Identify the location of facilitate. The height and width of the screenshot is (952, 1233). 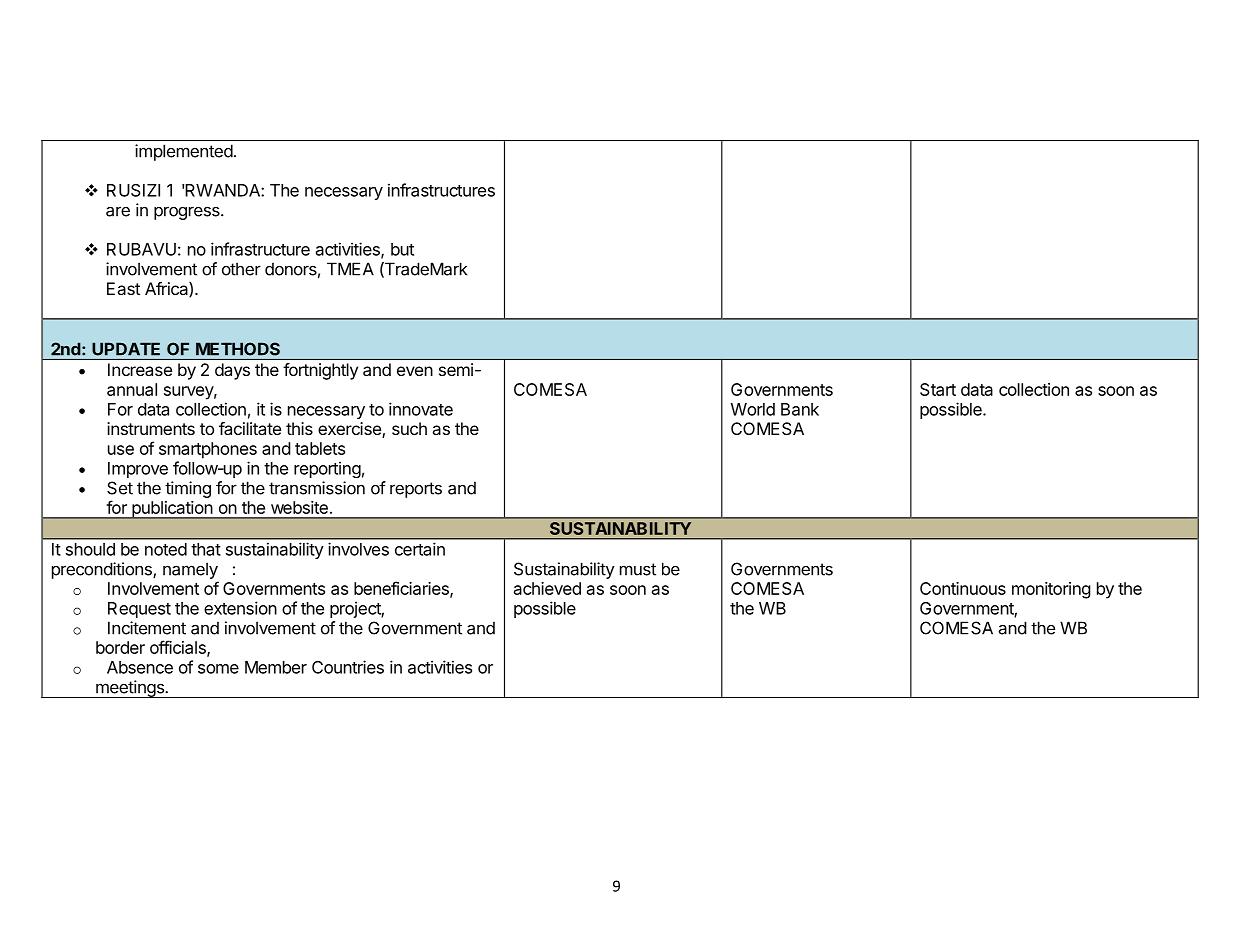
(250, 428).
